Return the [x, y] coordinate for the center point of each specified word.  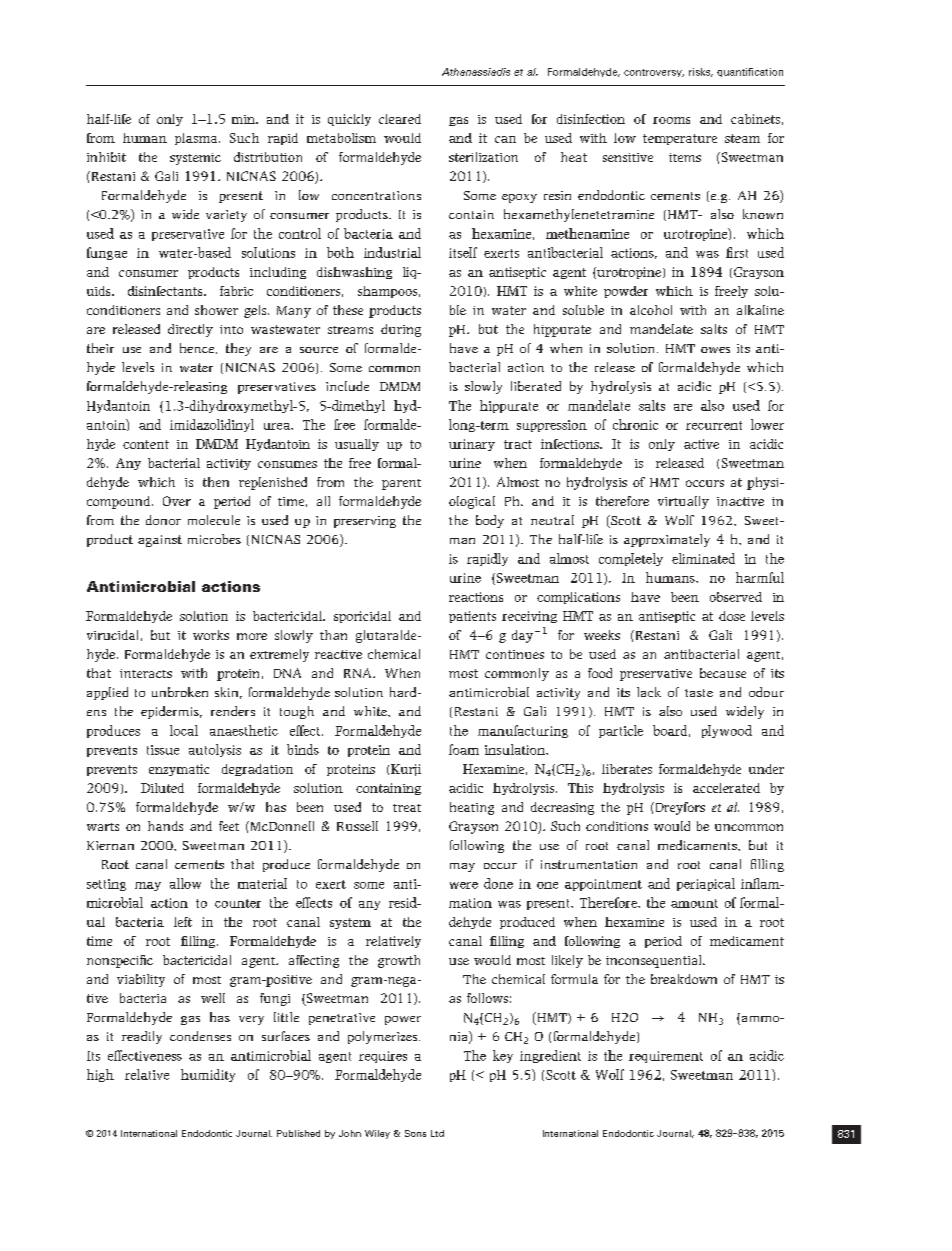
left [183, 922]
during [401, 330]
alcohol [651, 310]
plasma [197, 139]
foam [464, 749]
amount [694, 903]
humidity [208, 1075]
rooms [671, 120]
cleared [400, 119]
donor [163, 520]
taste [699, 693]
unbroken [180, 692]
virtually [683, 502]
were [464, 885]
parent [401, 484]
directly [190, 330]
